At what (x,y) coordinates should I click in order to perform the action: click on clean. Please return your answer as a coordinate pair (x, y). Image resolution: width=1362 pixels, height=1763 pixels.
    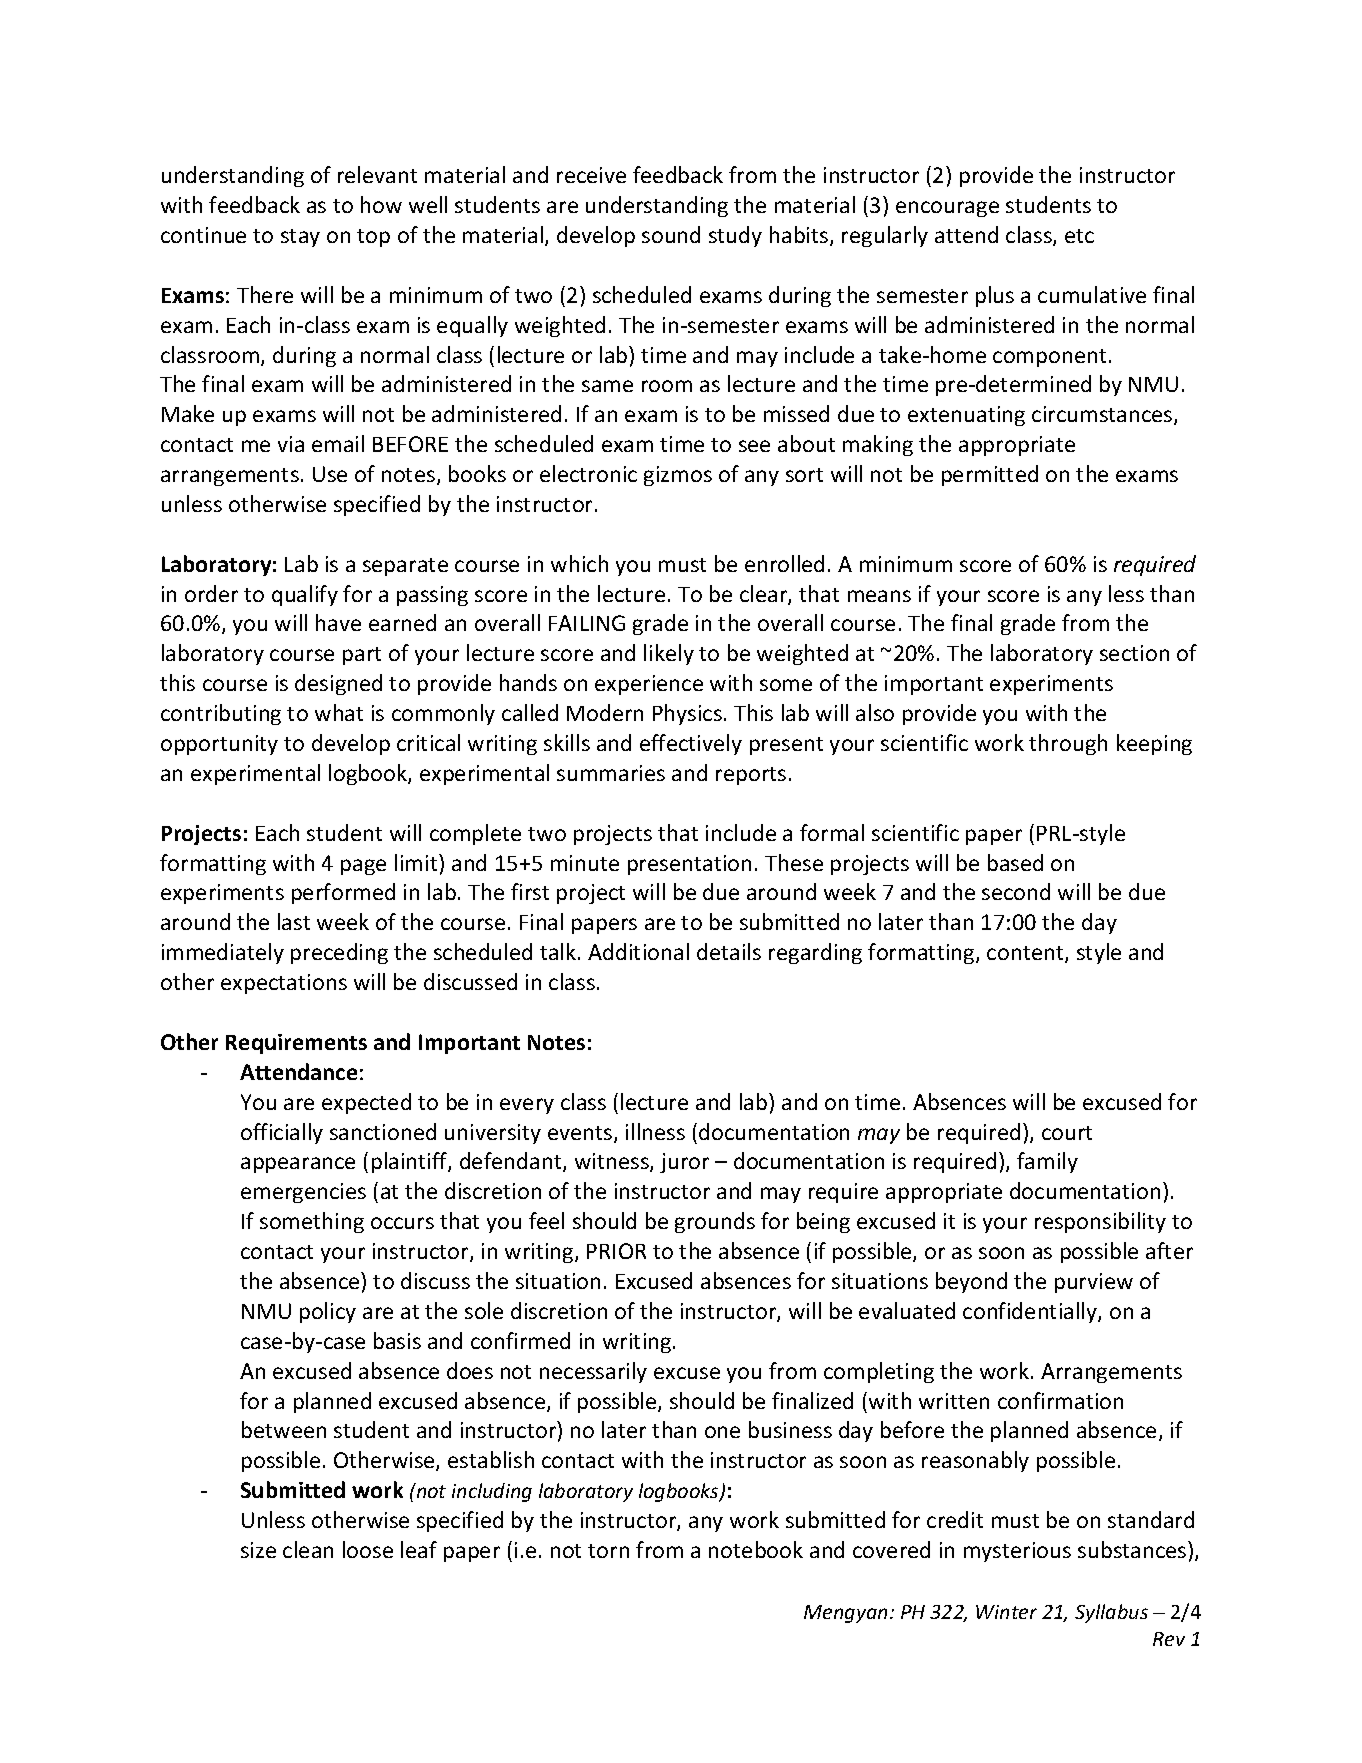
    Looking at the image, I should click on (308, 1549).
